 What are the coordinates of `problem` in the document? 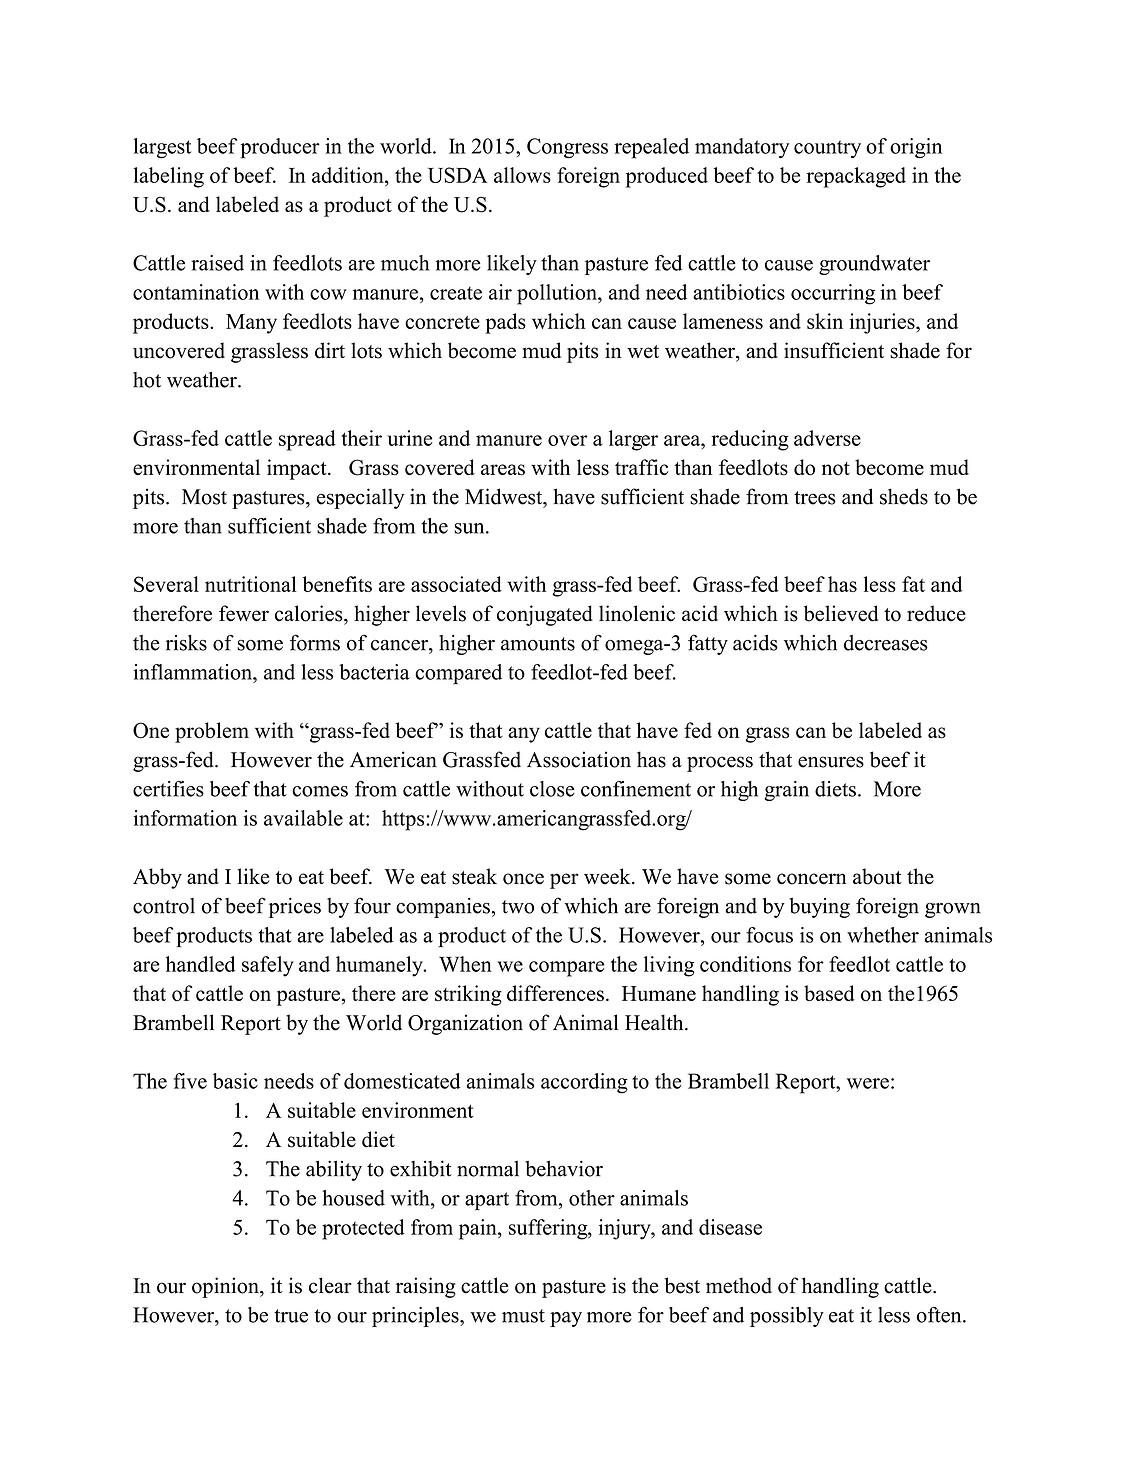 It's located at (212, 732).
